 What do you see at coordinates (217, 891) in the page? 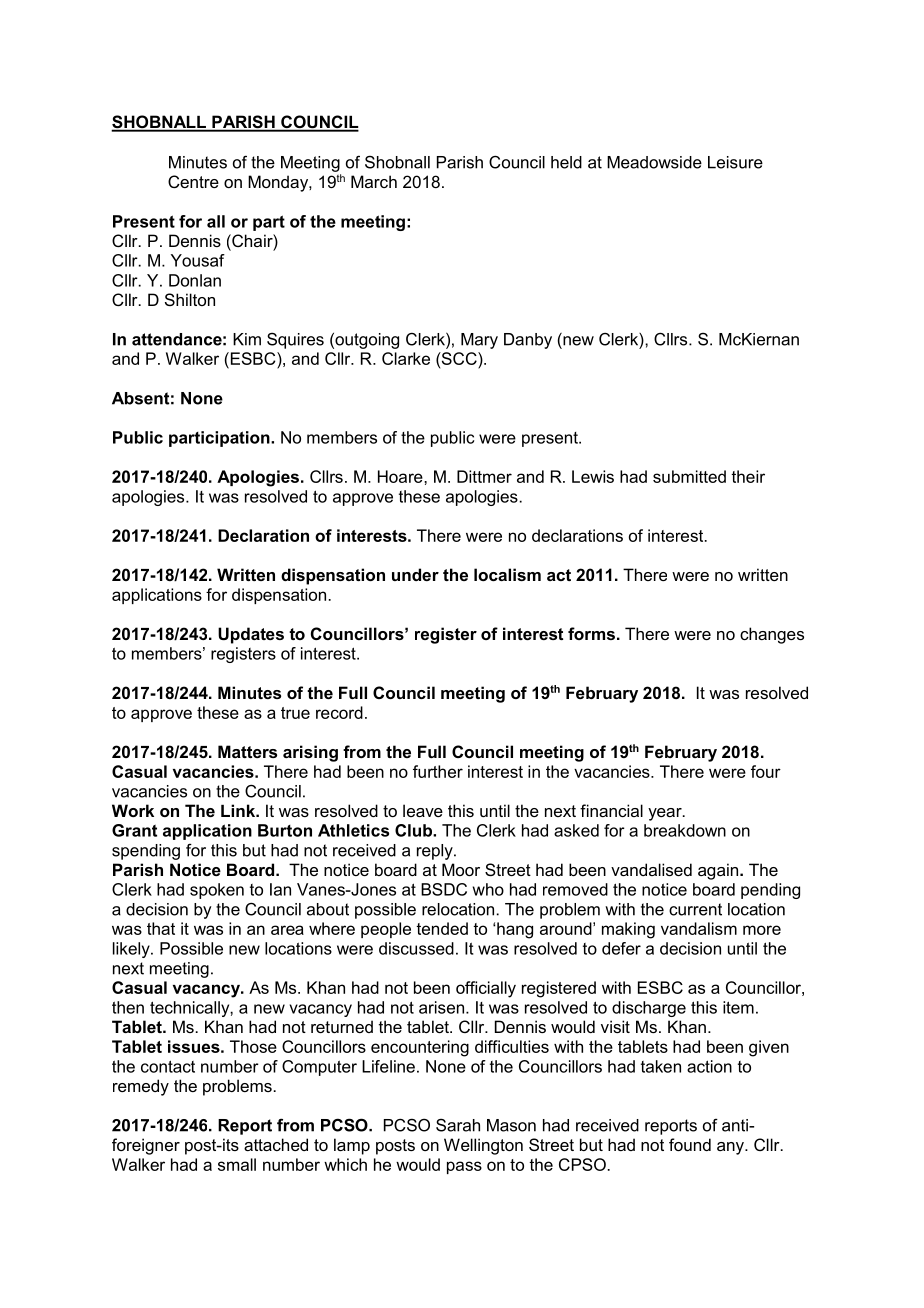
I see `spoken` at bounding box center [217, 891].
